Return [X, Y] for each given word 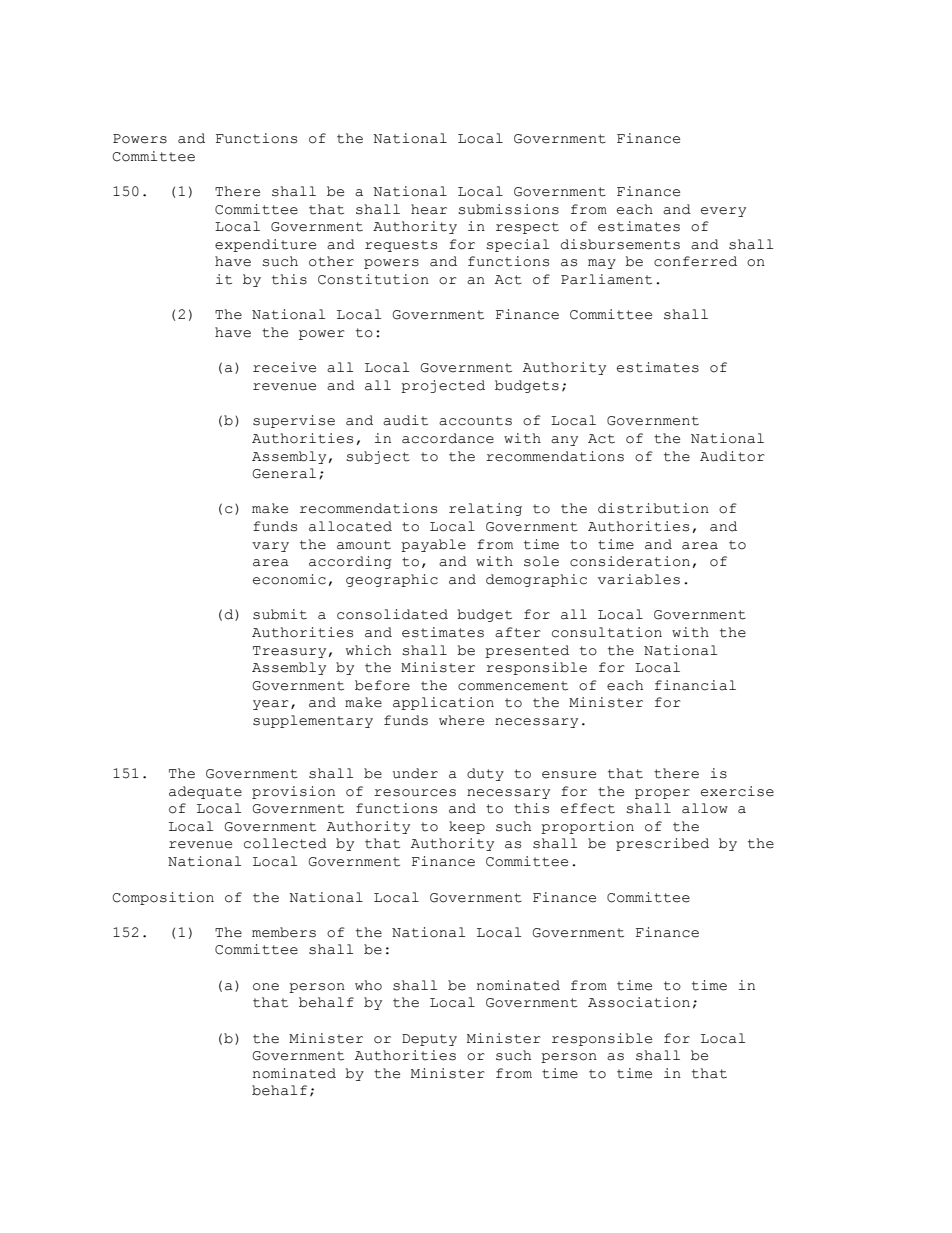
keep [467, 827]
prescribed [662, 844]
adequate [205, 792]
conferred [695, 261]
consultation [607, 632]
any [564, 441]
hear [429, 209]
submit [280, 614]
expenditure [265, 245]
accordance [448, 438]
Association [639, 1002]
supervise [294, 421]
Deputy [429, 1040]
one [266, 987]
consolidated [392, 614]
